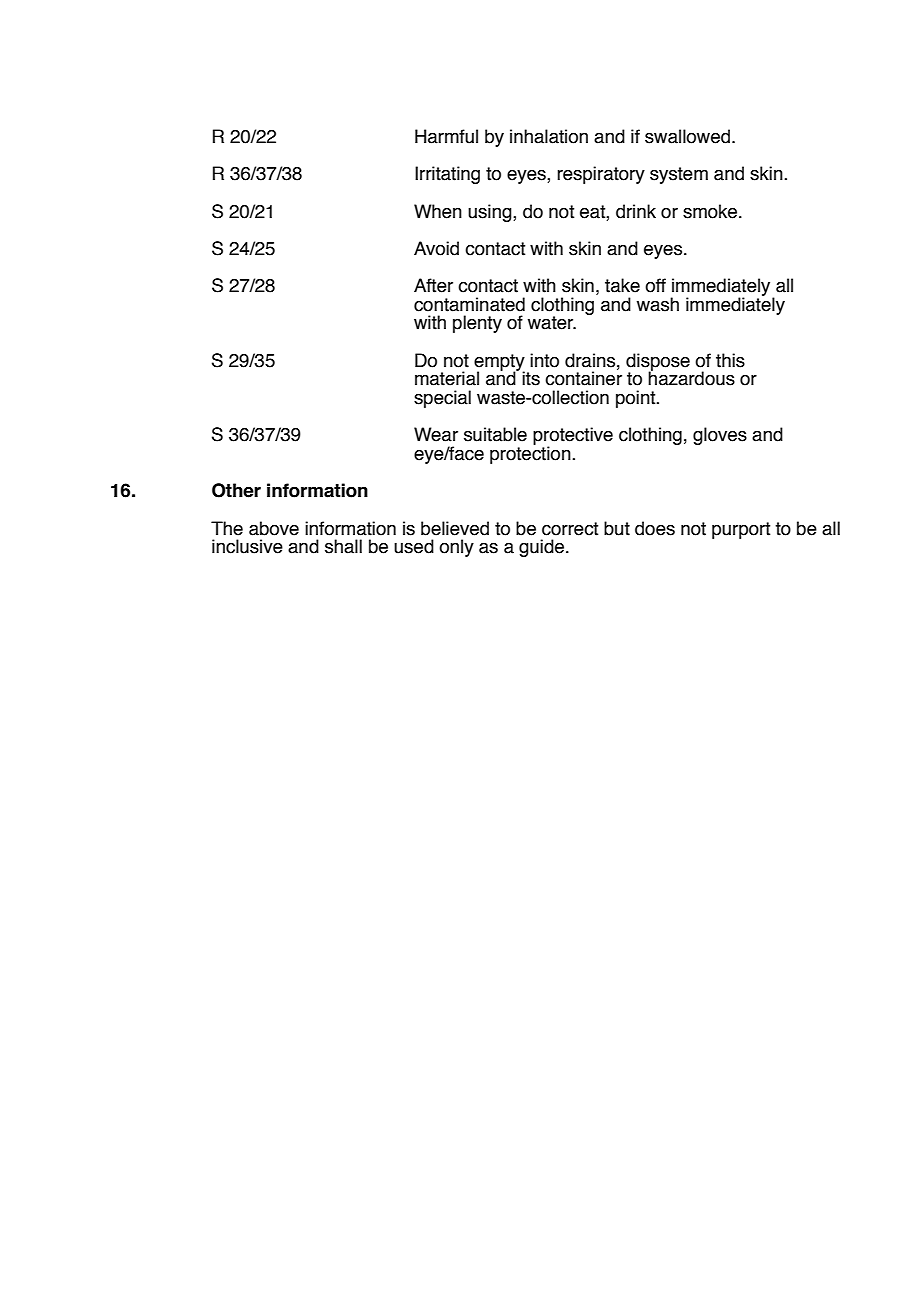 Image resolution: width=924 pixels, height=1308 pixels. Describe the element at coordinates (655, 528) in the screenshot. I see `does` at that location.
